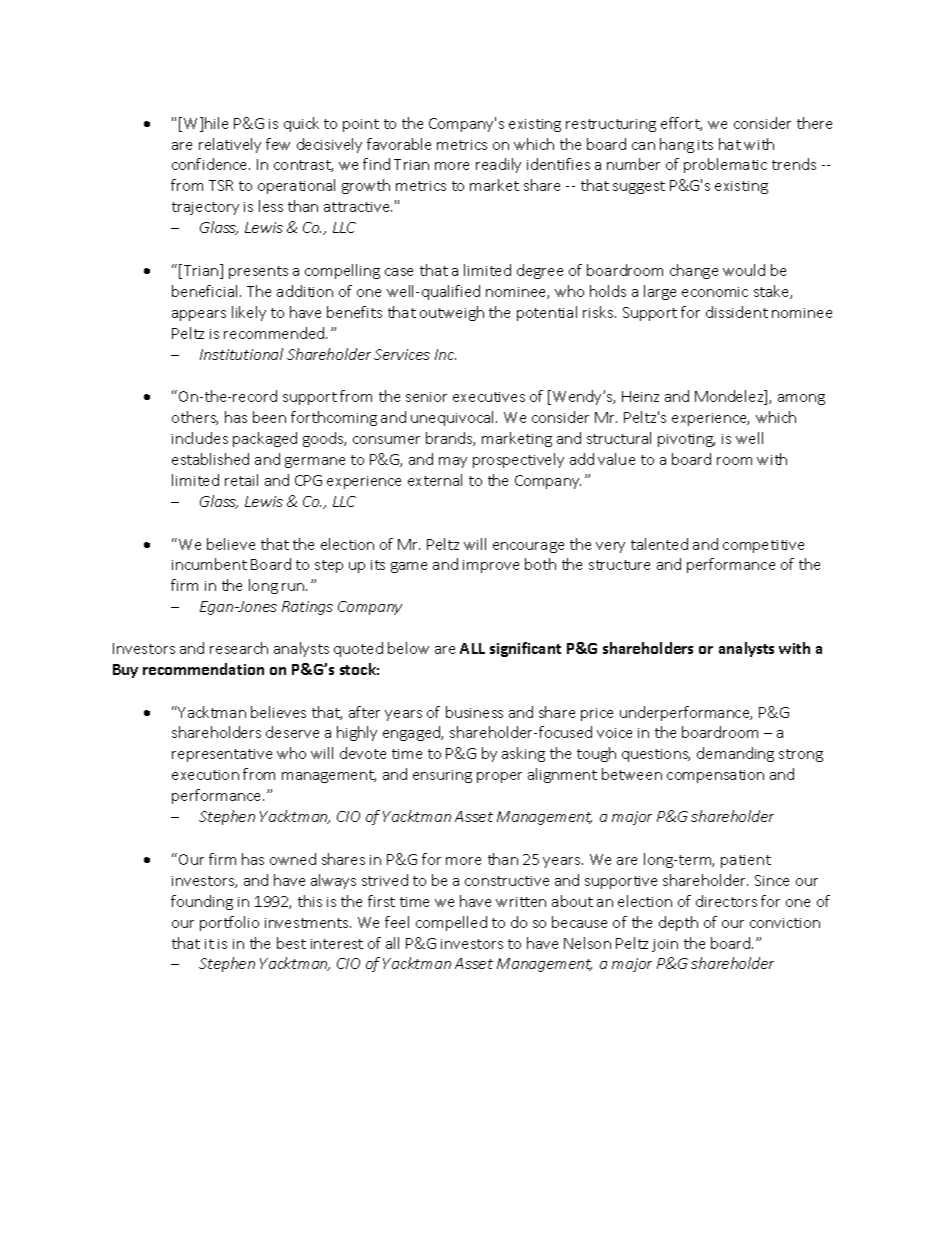 Image resolution: width=952 pixels, height=1233 pixels. What do you see at coordinates (725, 165) in the image?
I see `problematic` at bounding box center [725, 165].
